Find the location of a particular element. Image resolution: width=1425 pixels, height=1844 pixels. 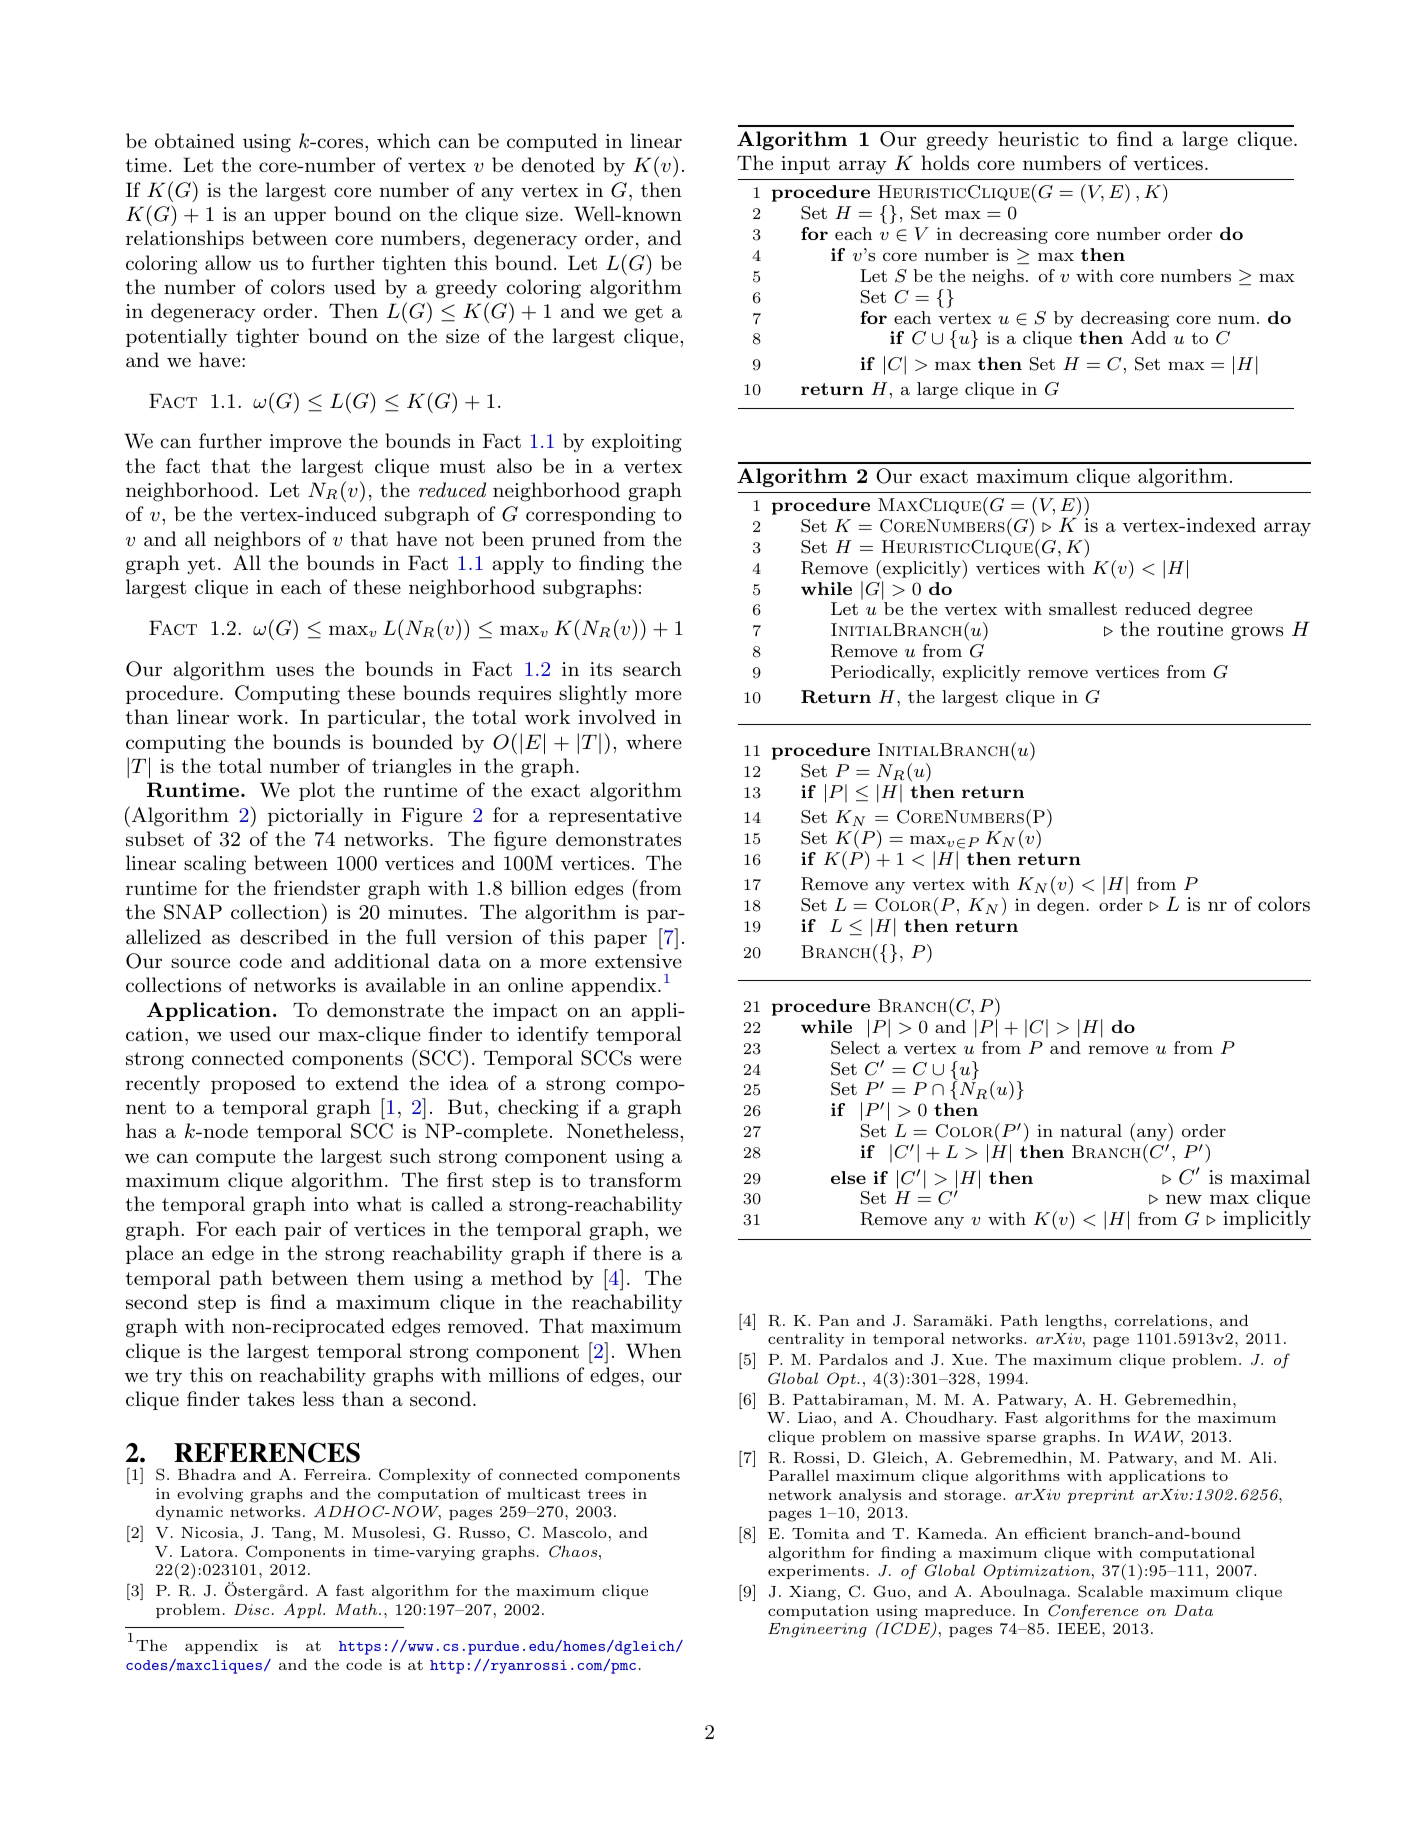

input is located at coordinates (805, 165).
